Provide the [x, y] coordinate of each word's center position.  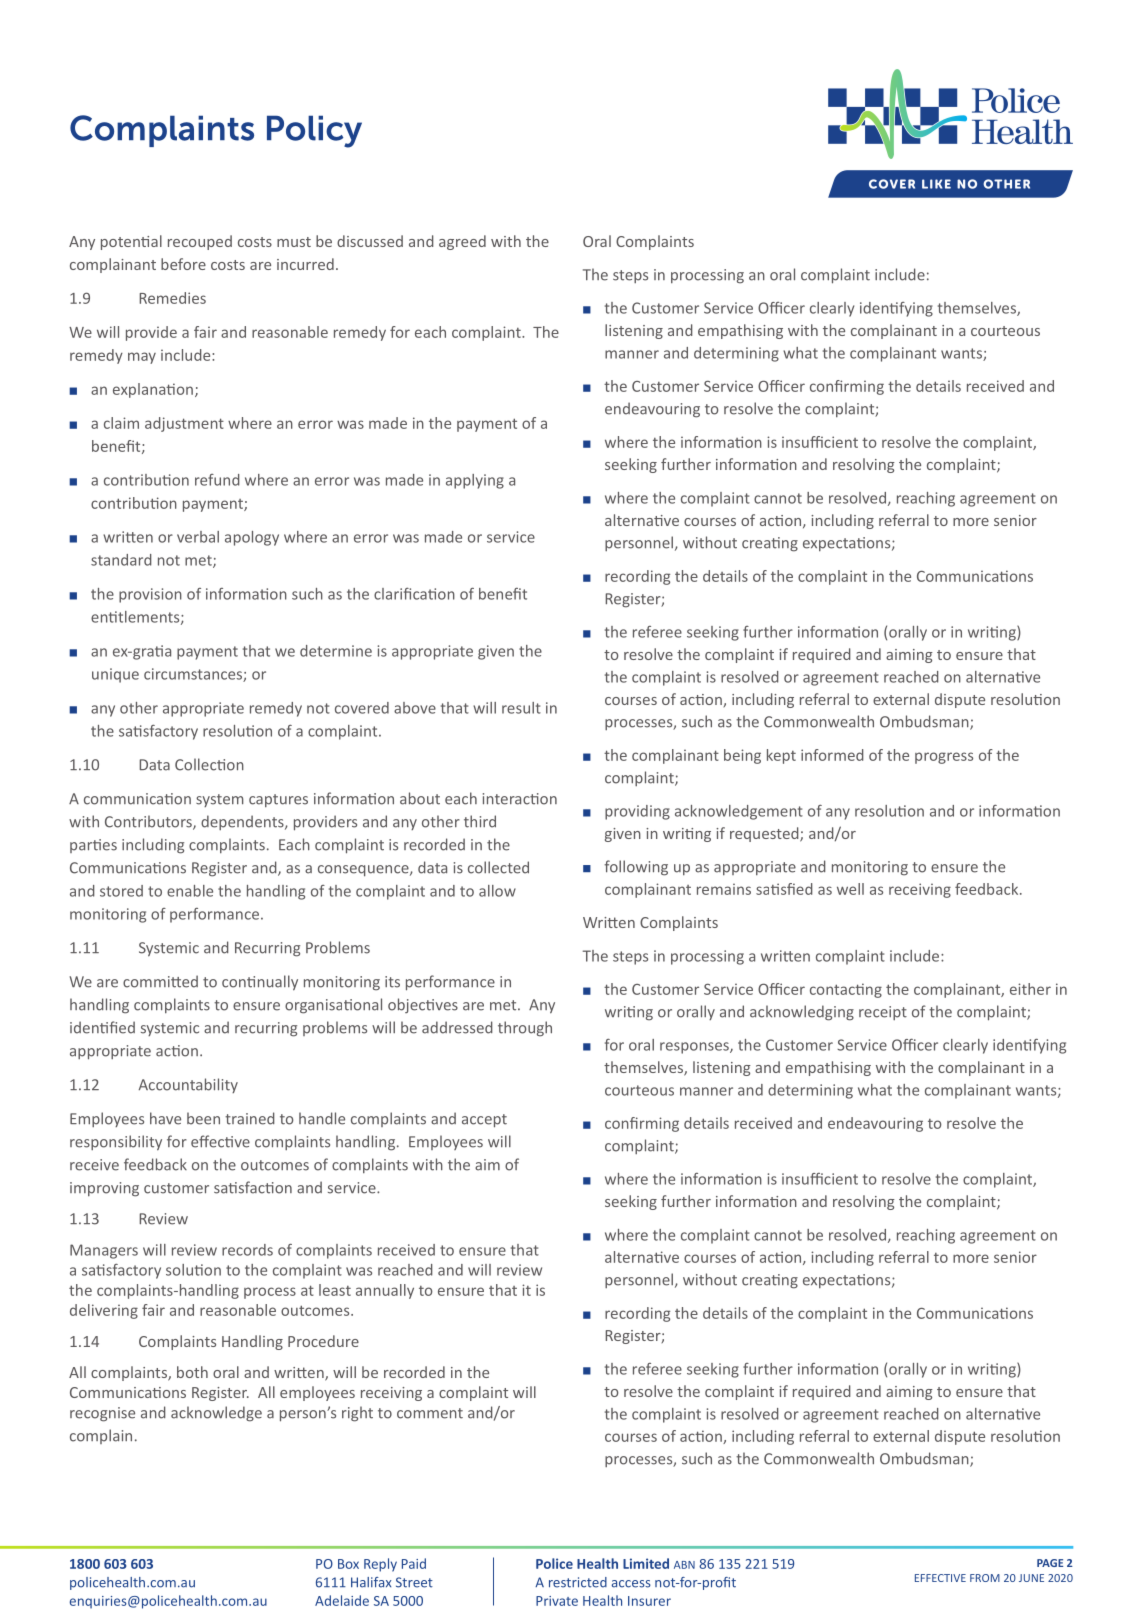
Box [348, 1564]
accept [484, 1121]
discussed [370, 241]
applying [475, 481]
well [850, 889]
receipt [883, 1013]
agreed [462, 242]
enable [190, 891]
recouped [200, 242]
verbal [198, 537]
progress [944, 758]
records [247, 1250]
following [636, 868]
